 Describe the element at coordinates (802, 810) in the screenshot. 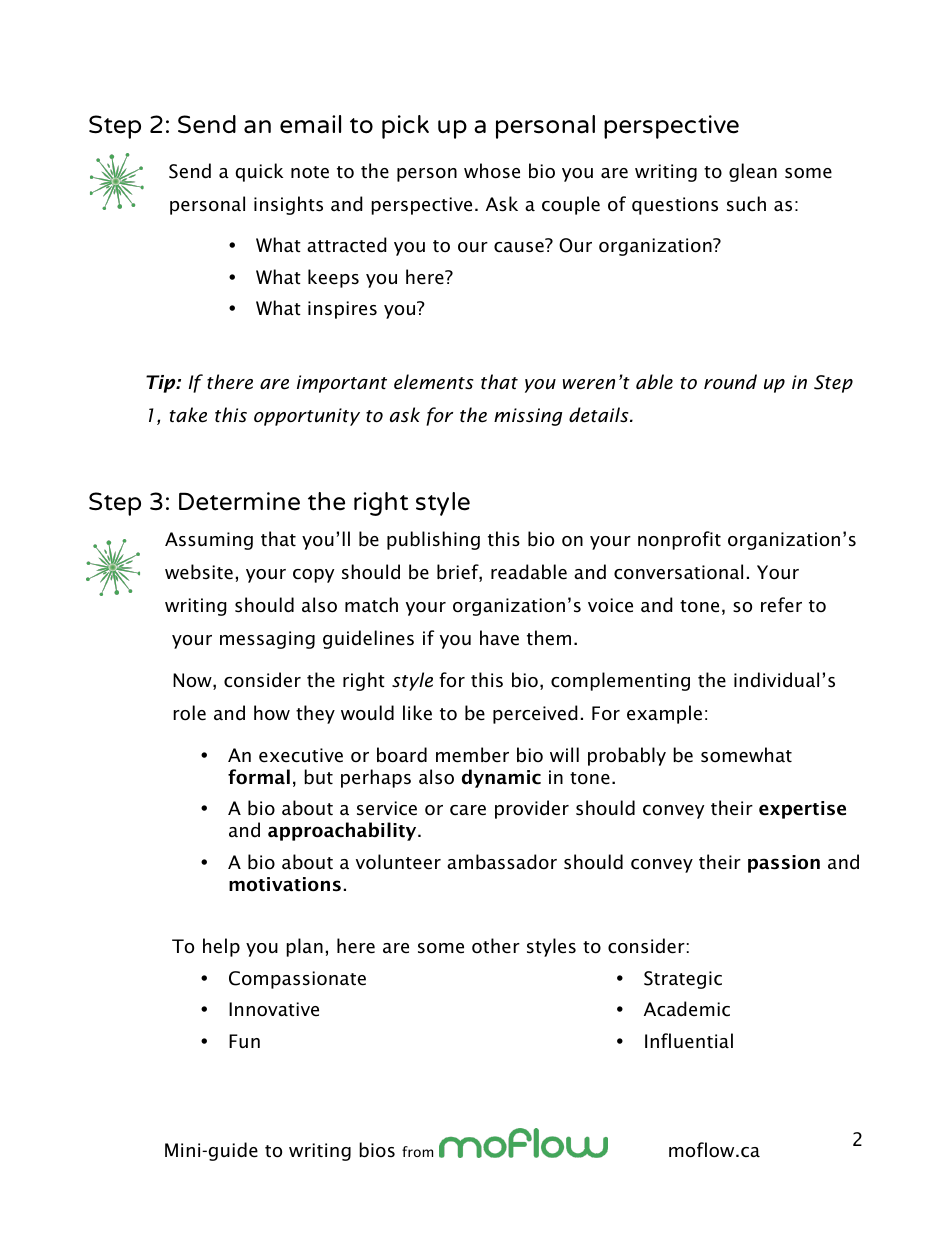

I see `expertise` at that location.
